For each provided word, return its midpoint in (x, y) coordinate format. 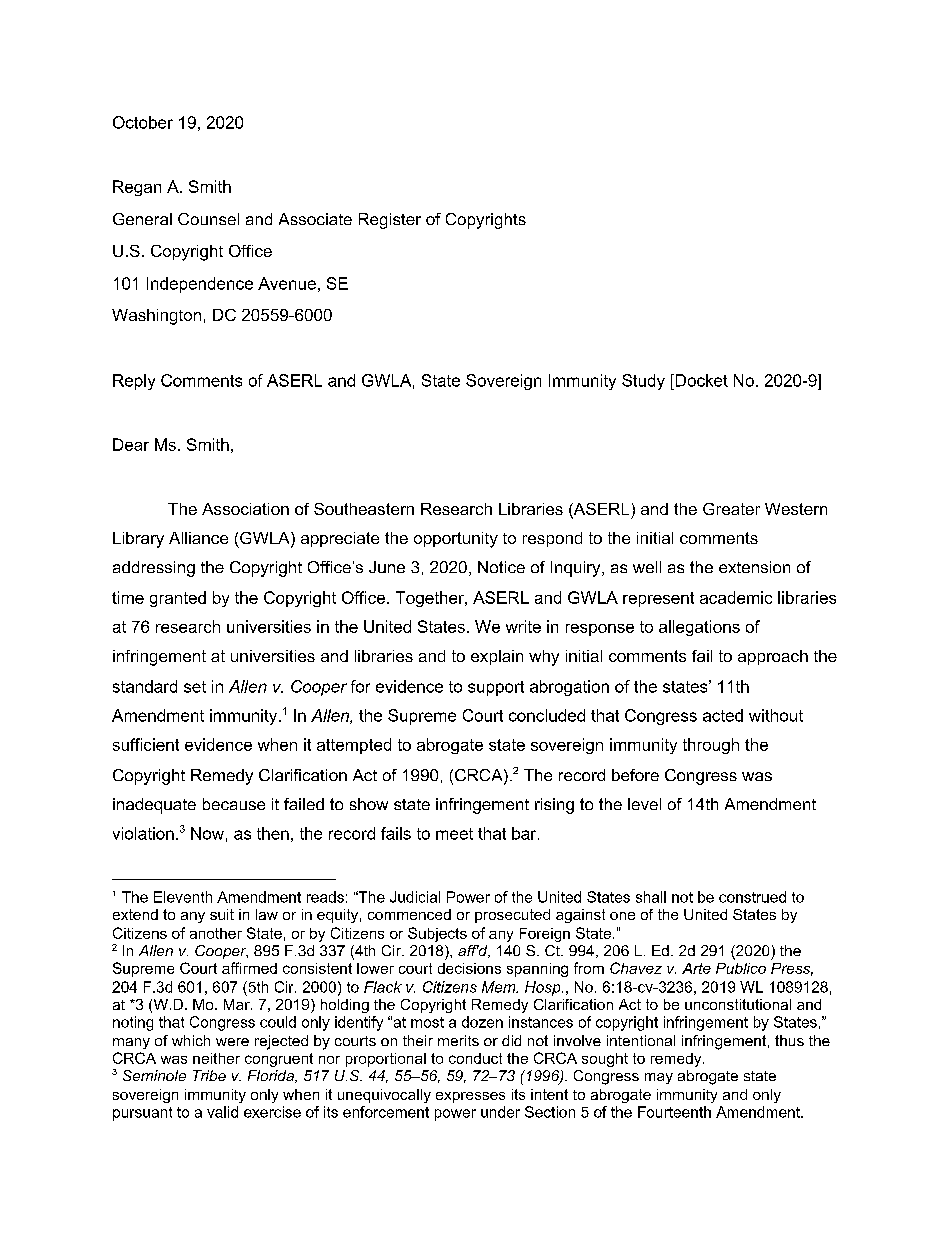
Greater (731, 509)
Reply (134, 382)
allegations (699, 628)
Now (207, 833)
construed (752, 897)
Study (643, 382)
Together (431, 599)
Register (390, 221)
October (143, 122)
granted (178, 599)
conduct (475, 1058)
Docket (700, 380)
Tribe (209, 1075)
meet (454, 834)
